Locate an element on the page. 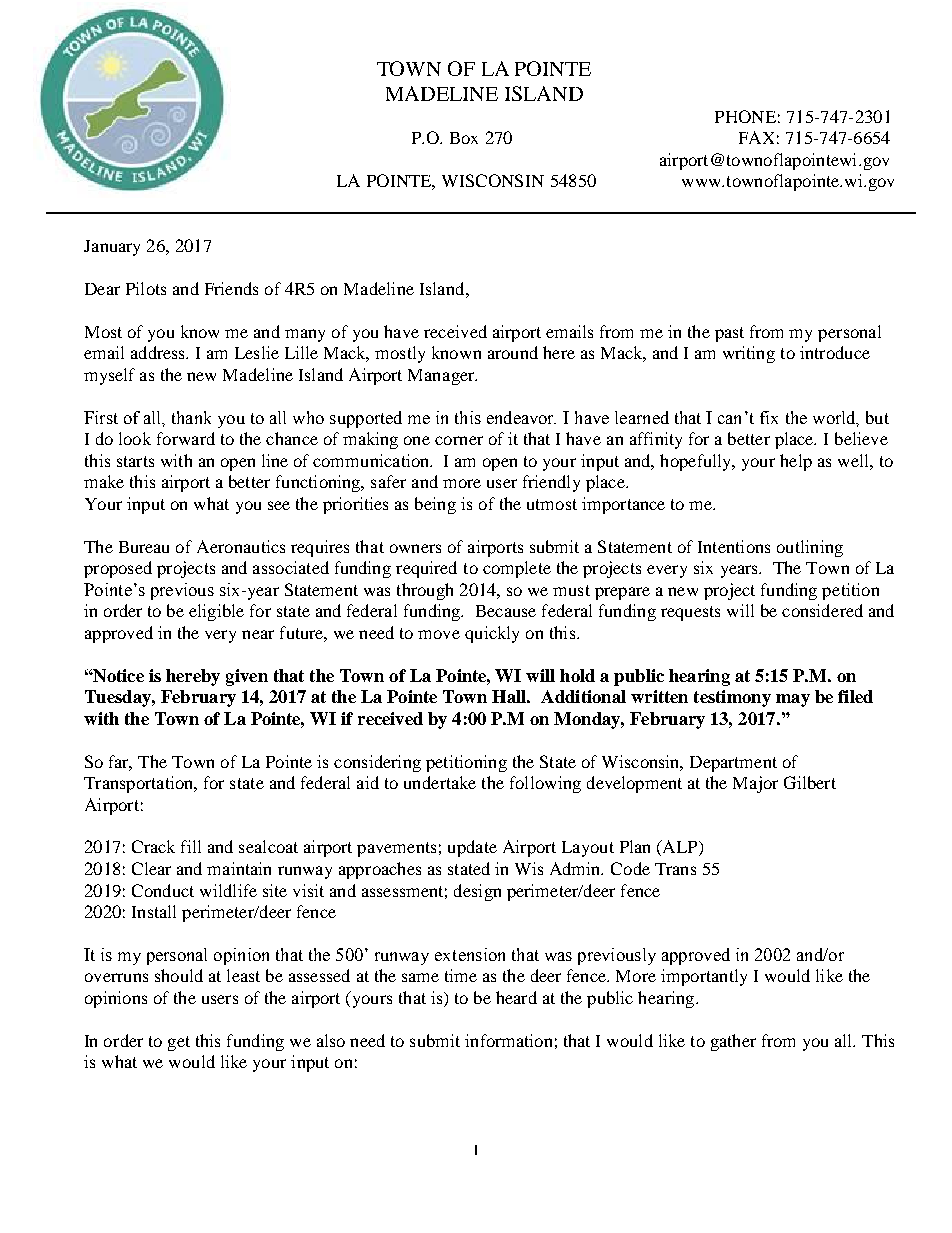 The image size is (952, 1233). Box is located at coordinates (464, 138).
